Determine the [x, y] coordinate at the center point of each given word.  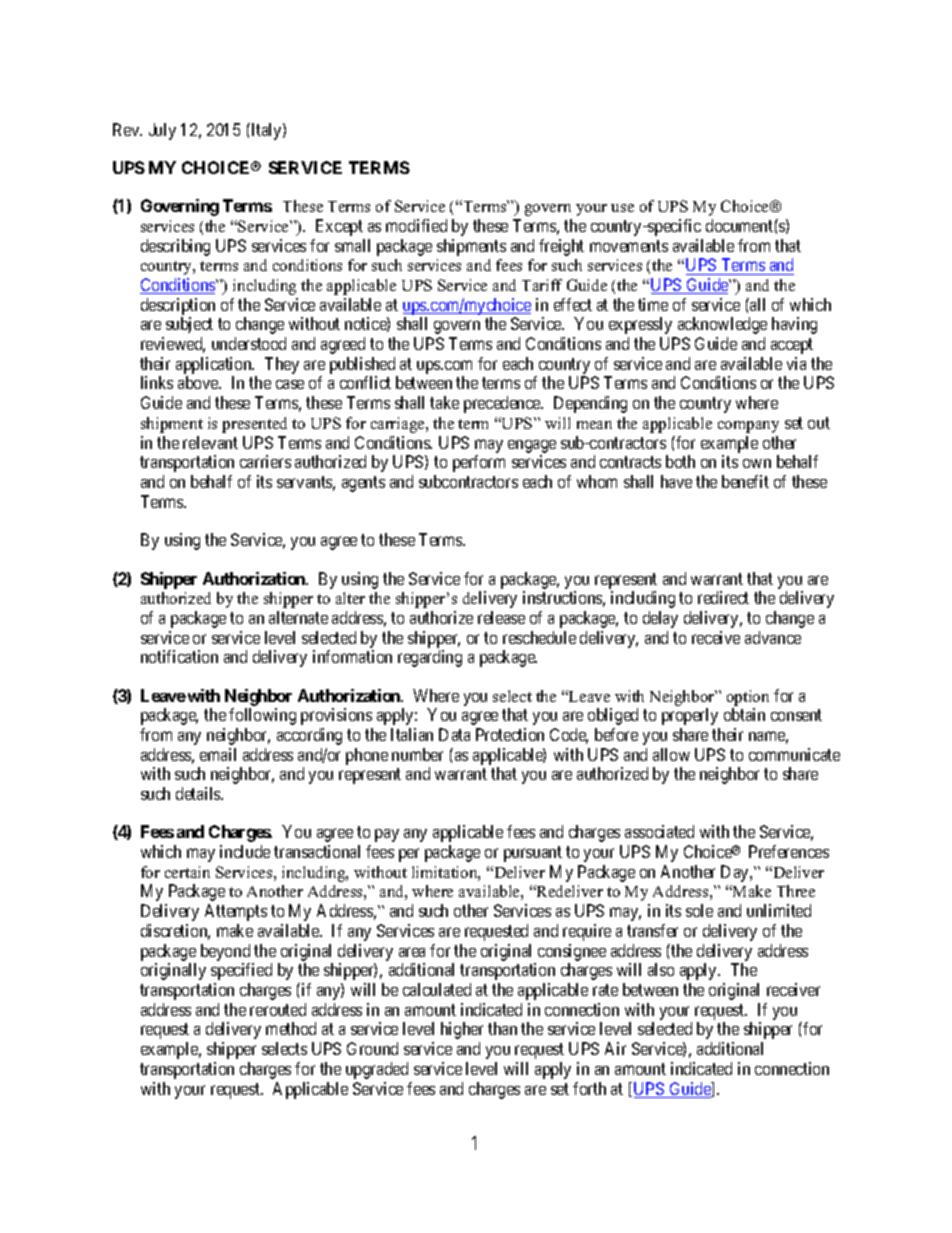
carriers [265, 461]
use [622, 208]
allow [671, 754]
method [291, 1028]
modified [416, 225]
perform [479, 463]
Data [454, 734]
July [162, 131]
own [757, 463]
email [218, 754]
